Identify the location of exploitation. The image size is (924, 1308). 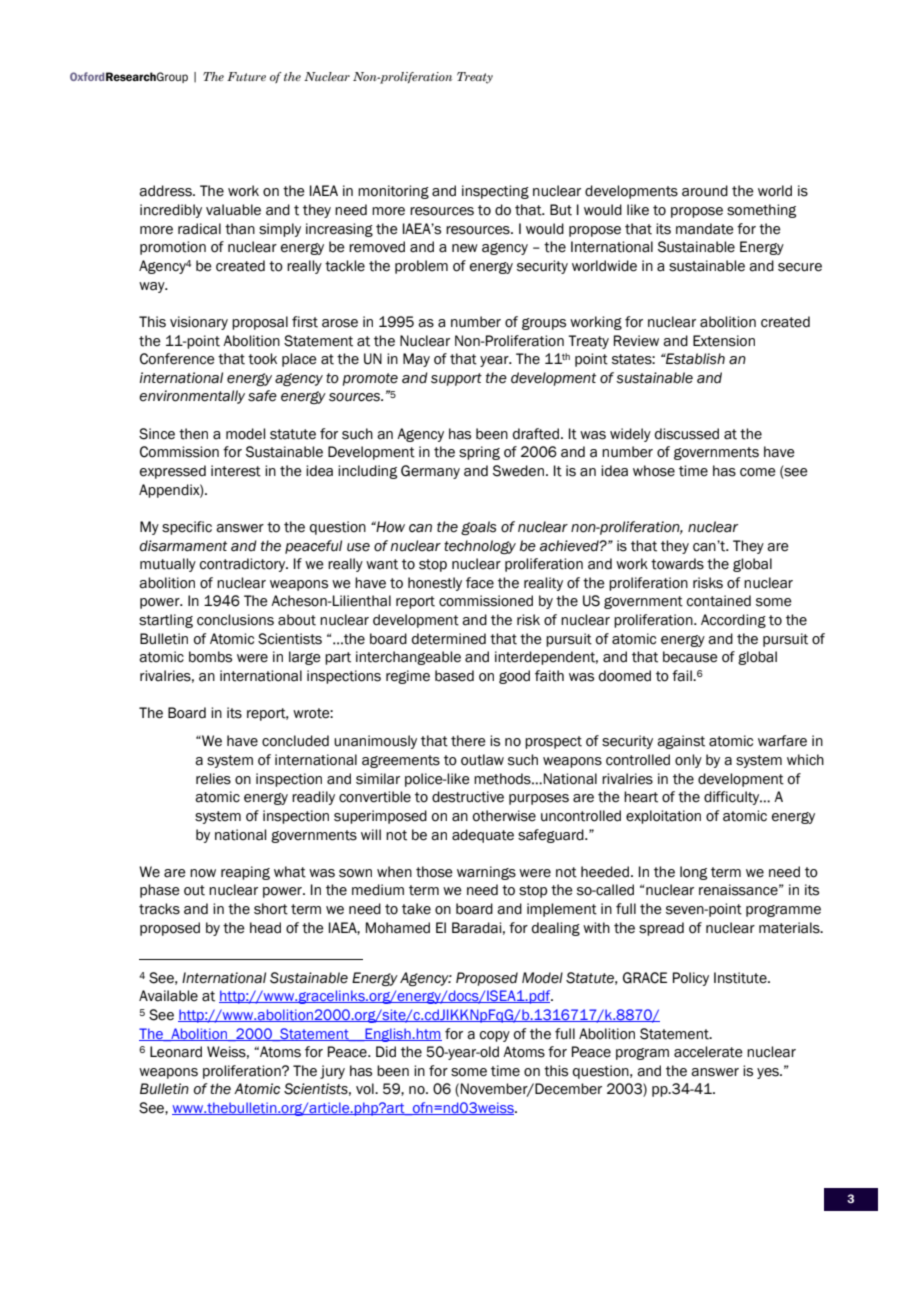
(663, 817).
